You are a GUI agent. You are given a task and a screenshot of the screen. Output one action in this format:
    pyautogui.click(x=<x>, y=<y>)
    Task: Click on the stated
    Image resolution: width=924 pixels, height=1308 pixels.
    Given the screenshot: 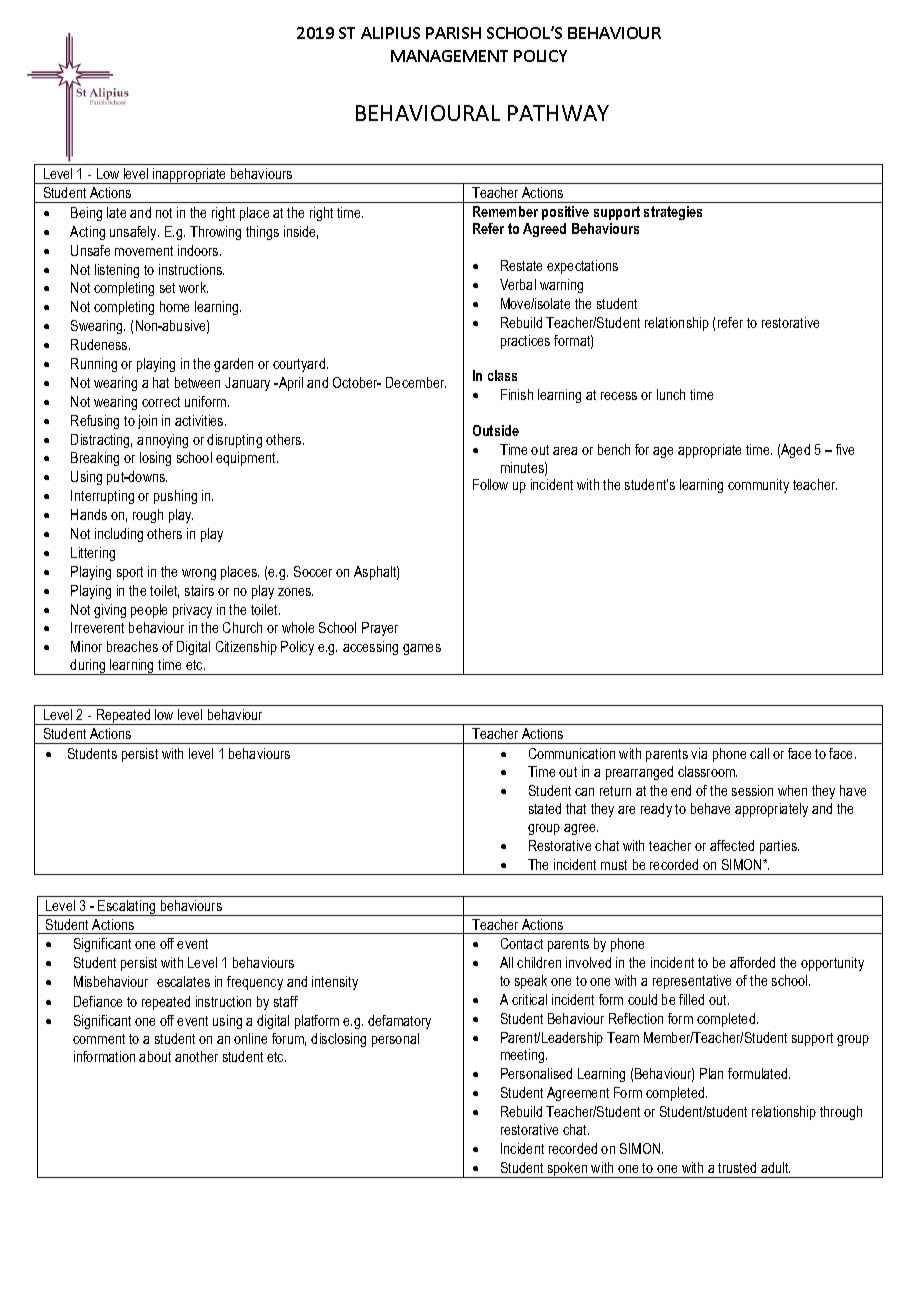 What is the action you would take?
    pyautogui.click(x=545, y=808)
